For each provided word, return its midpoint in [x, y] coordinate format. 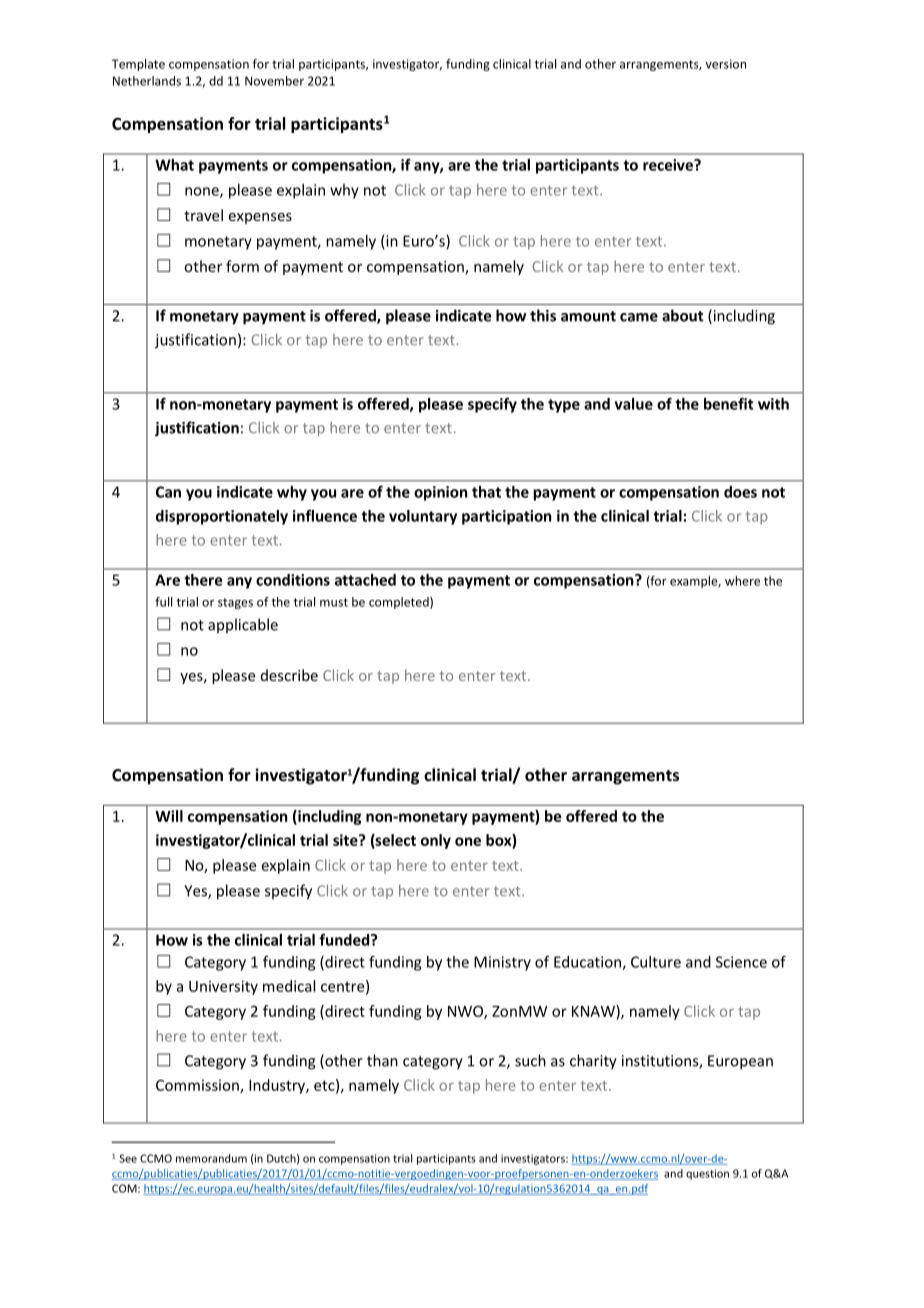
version [726, 64]
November [274, 81]
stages [235, 603]
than [382, 1060]
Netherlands [147, 81]
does [740, 492]
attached [365, 580]
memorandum [211, 1158]
